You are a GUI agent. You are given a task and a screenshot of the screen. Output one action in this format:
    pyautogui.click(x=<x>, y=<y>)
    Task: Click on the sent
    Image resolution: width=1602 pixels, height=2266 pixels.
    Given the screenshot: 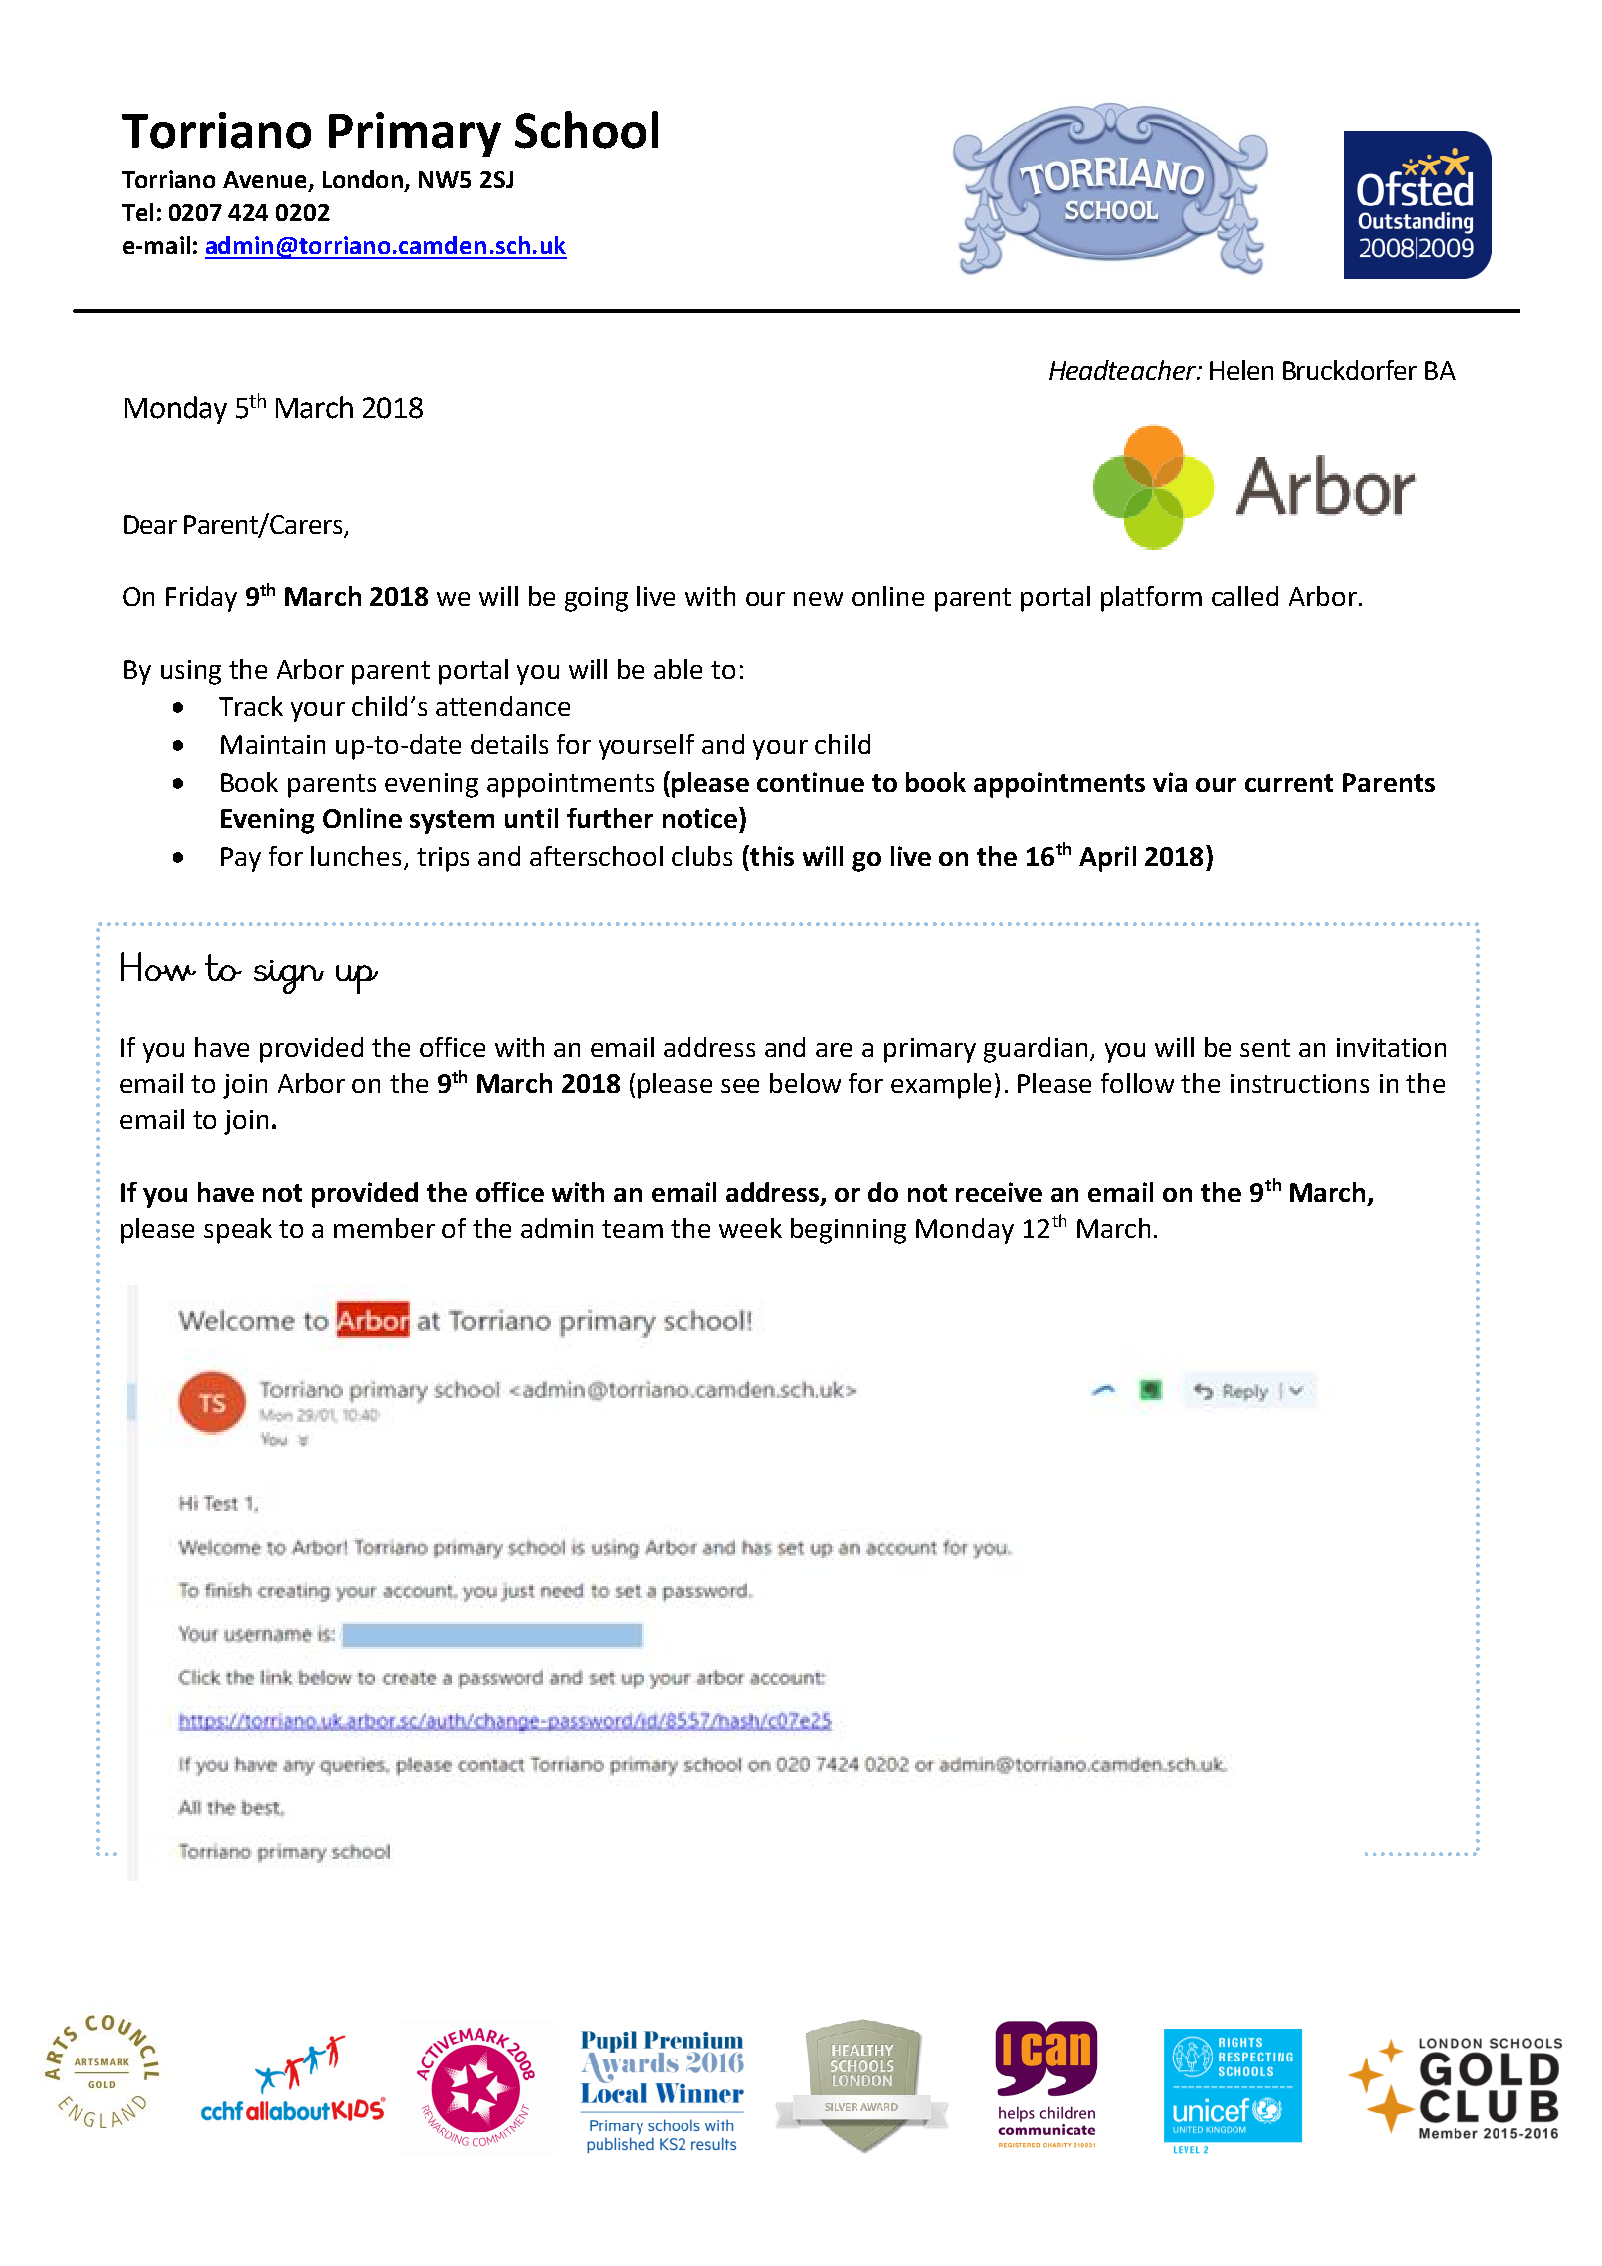 What is the action you would take?
    pyautogui.click(x=1265, y=1048)
